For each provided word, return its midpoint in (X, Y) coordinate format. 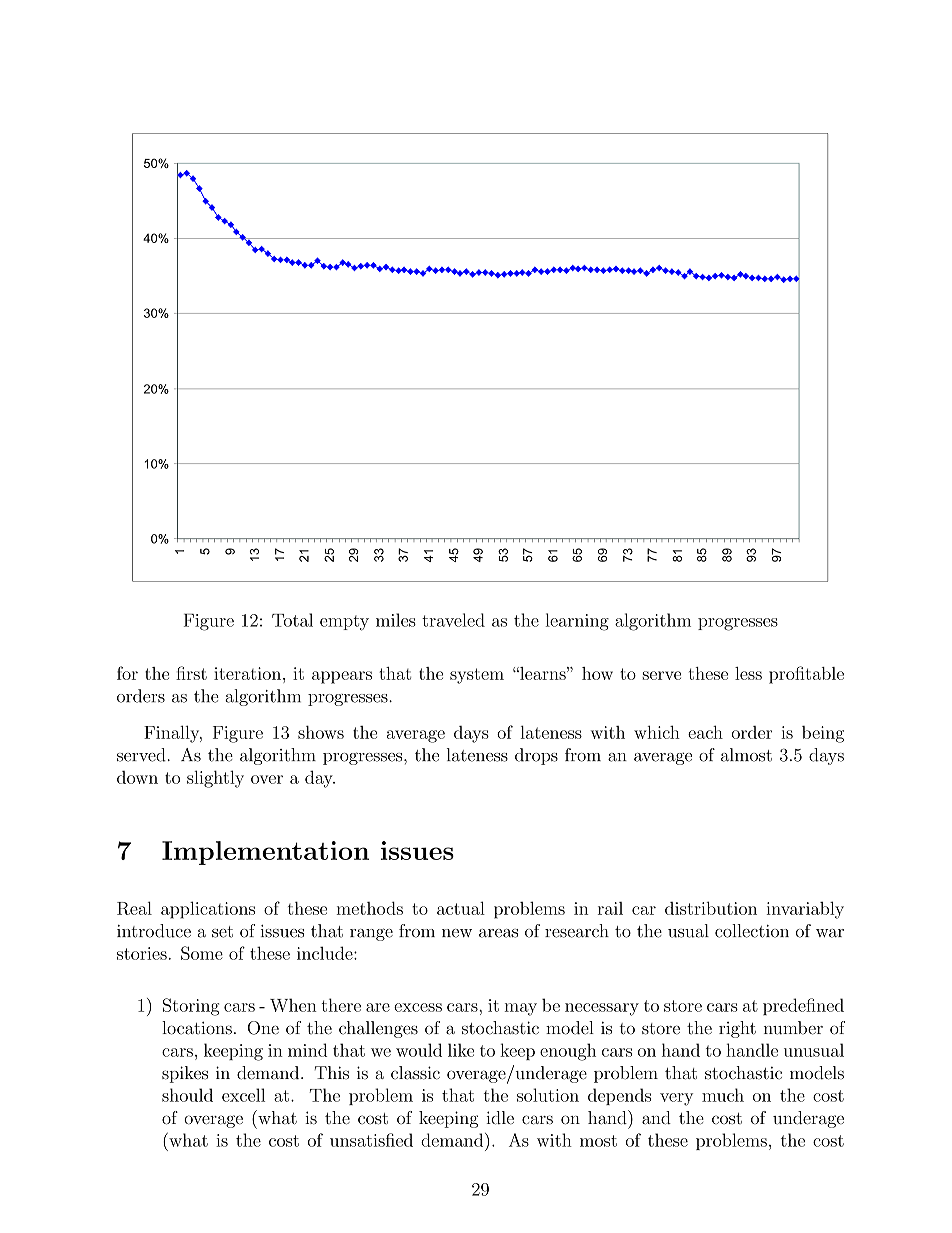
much (723, 1095)
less (748, 673)
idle (500, 1118)
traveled (453, 620)
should (187, 1095)
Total (292, 620)
